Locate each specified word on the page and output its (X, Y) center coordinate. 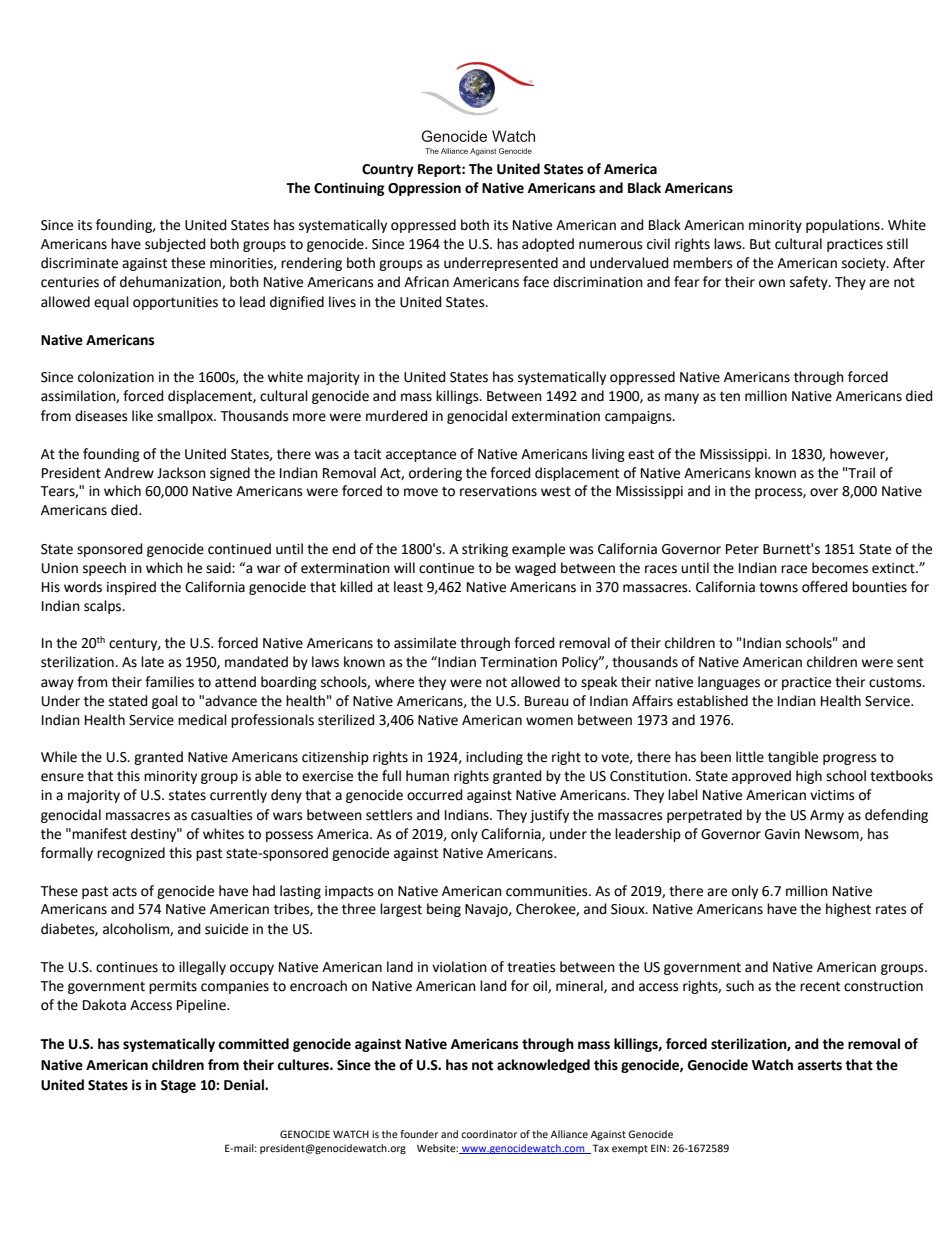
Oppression (424, 189)
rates (891, 909)
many (682, 398)
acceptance (421, 455)
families (169, 682)
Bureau (547, 701)
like (142, 416)
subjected (175, 245)
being (444, 910)
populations (844, 226)
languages (729, 683)
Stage (178, 1086)
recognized (131, 854)
